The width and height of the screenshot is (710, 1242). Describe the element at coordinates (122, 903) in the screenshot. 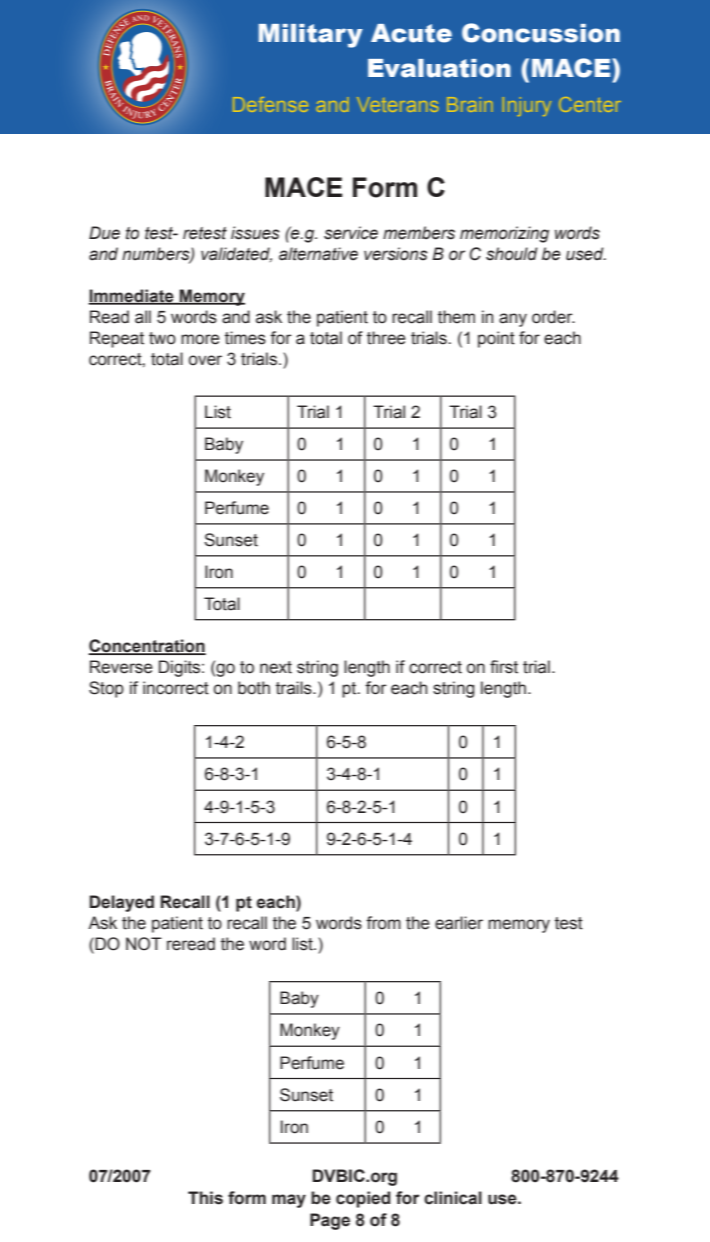

I see `Delayed` at that location.
